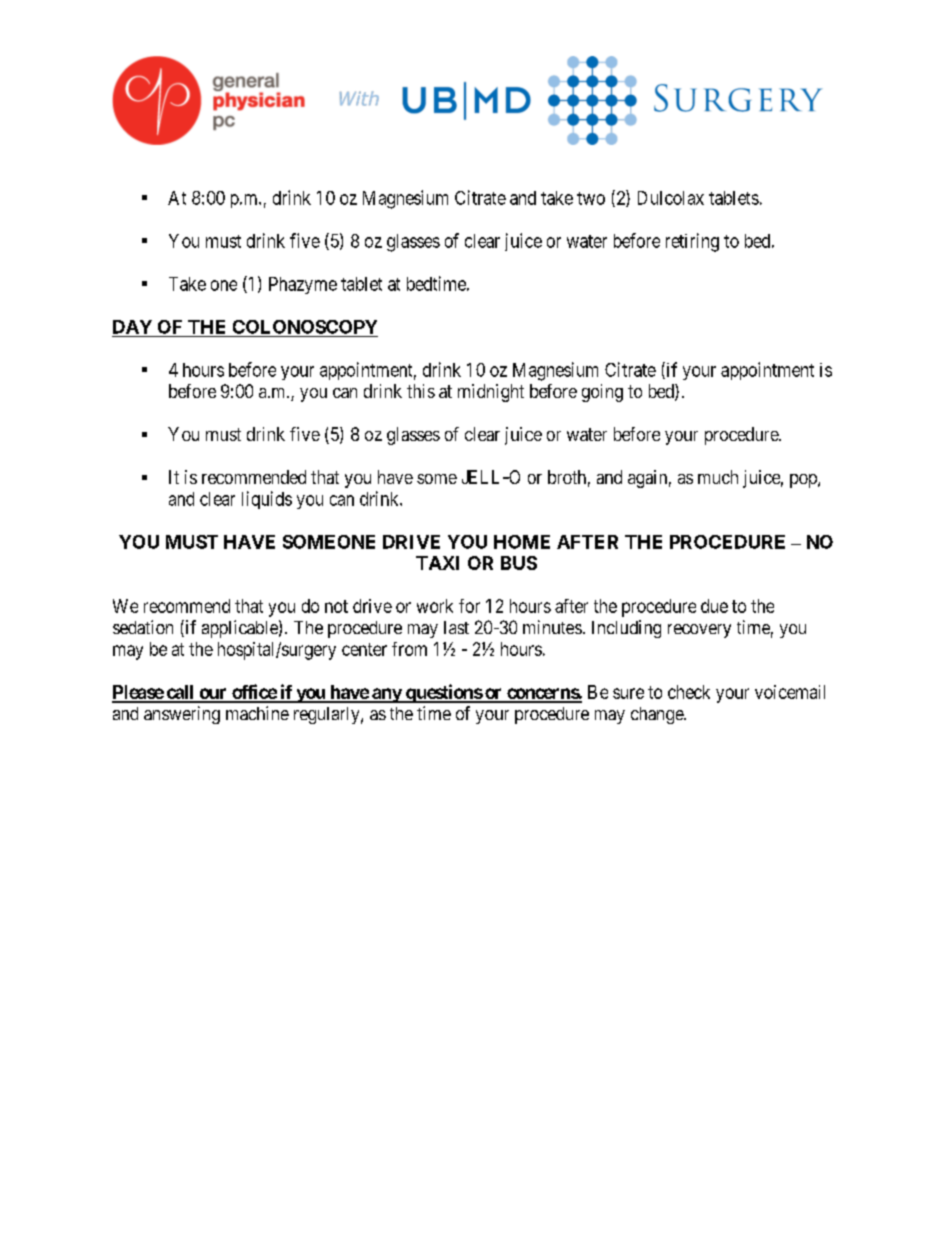 The width and height of the document is (952, 1233). Describe the element at coordinates (491, 393) in the document. I see `midnight` at that location.
